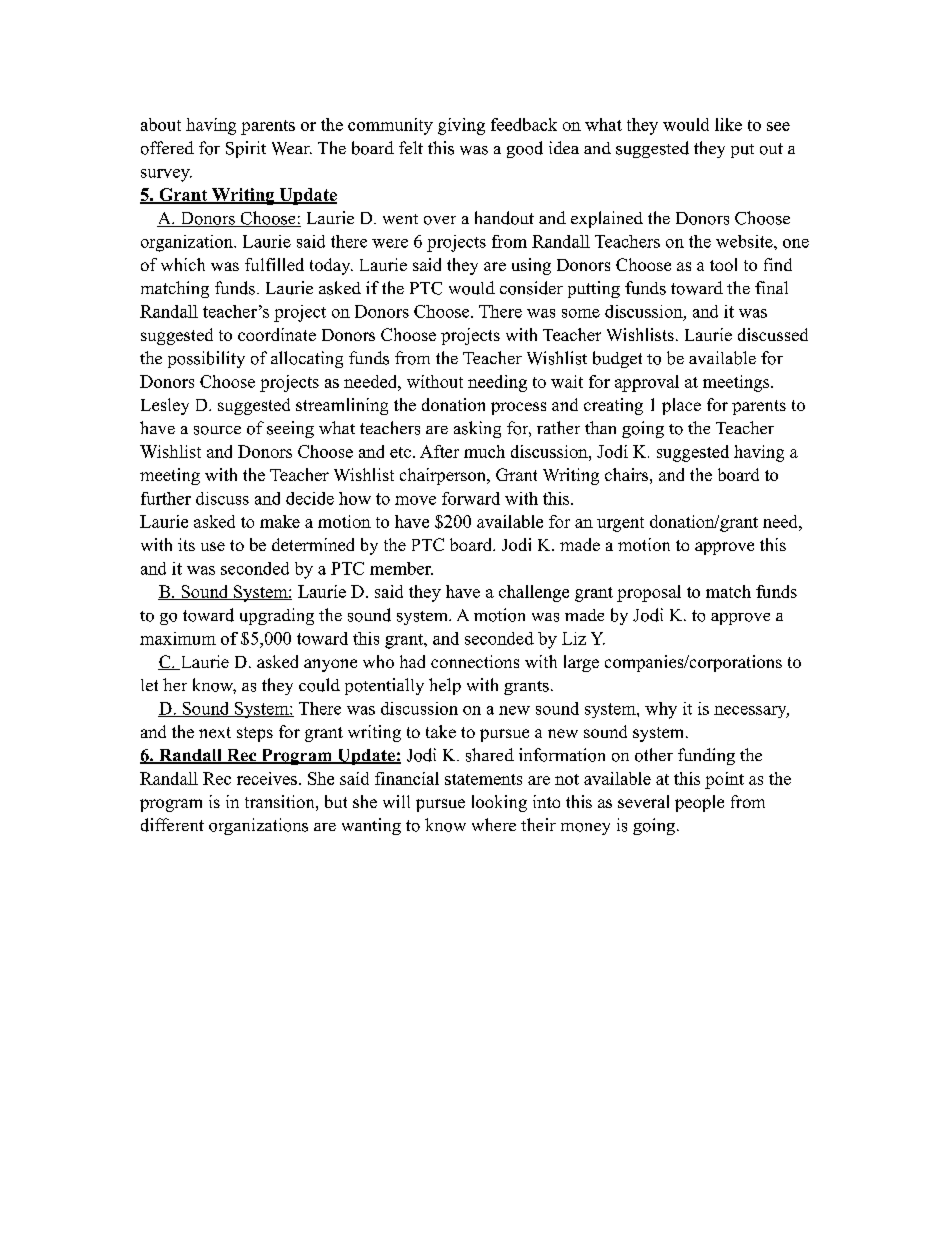 The image size is (952, 1233). Describe the element at coordinates (499, 803) in the screenshot. I see `looking` at that location.
